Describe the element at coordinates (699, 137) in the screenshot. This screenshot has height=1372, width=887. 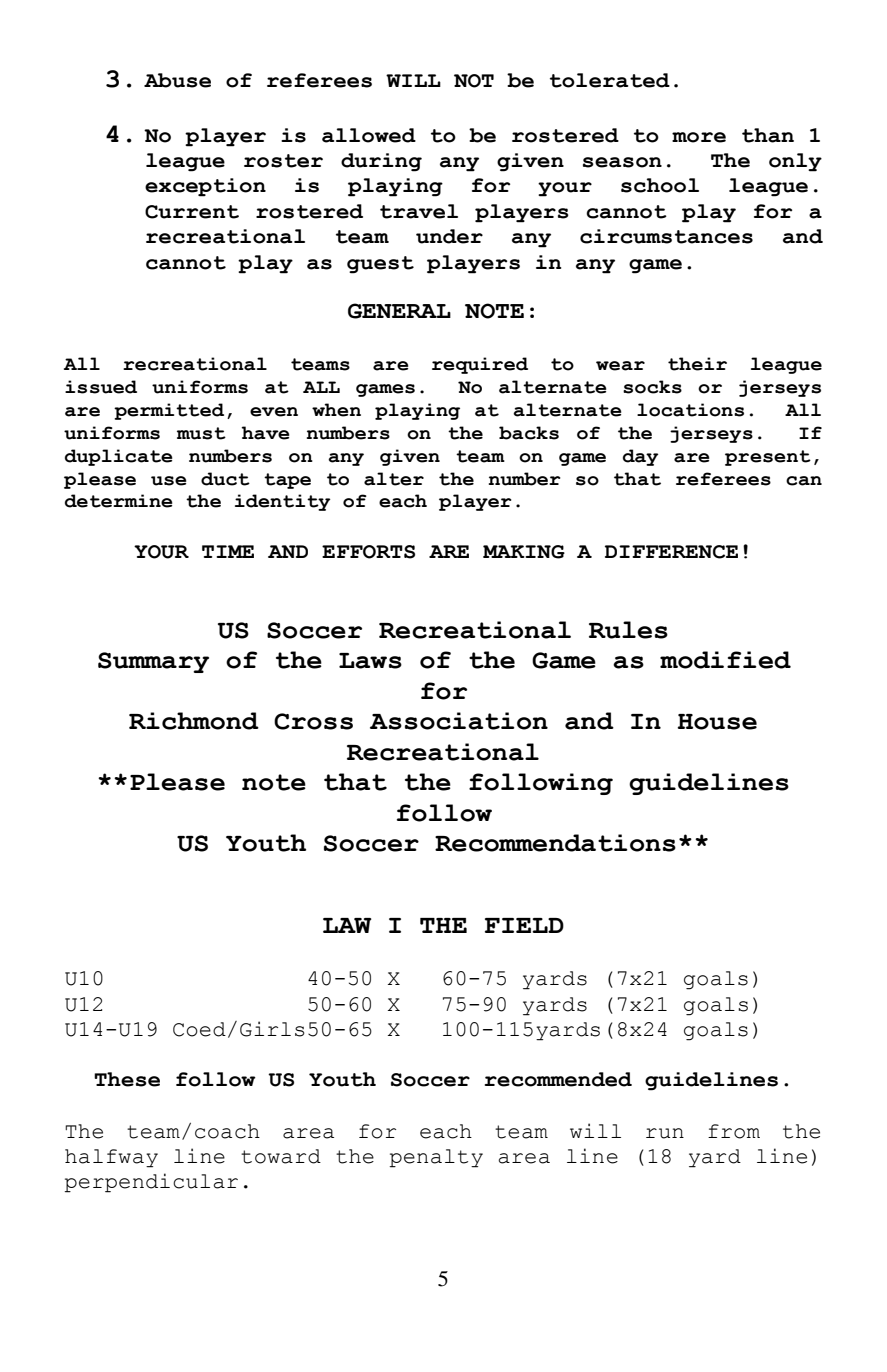
I see `more` at that location.
